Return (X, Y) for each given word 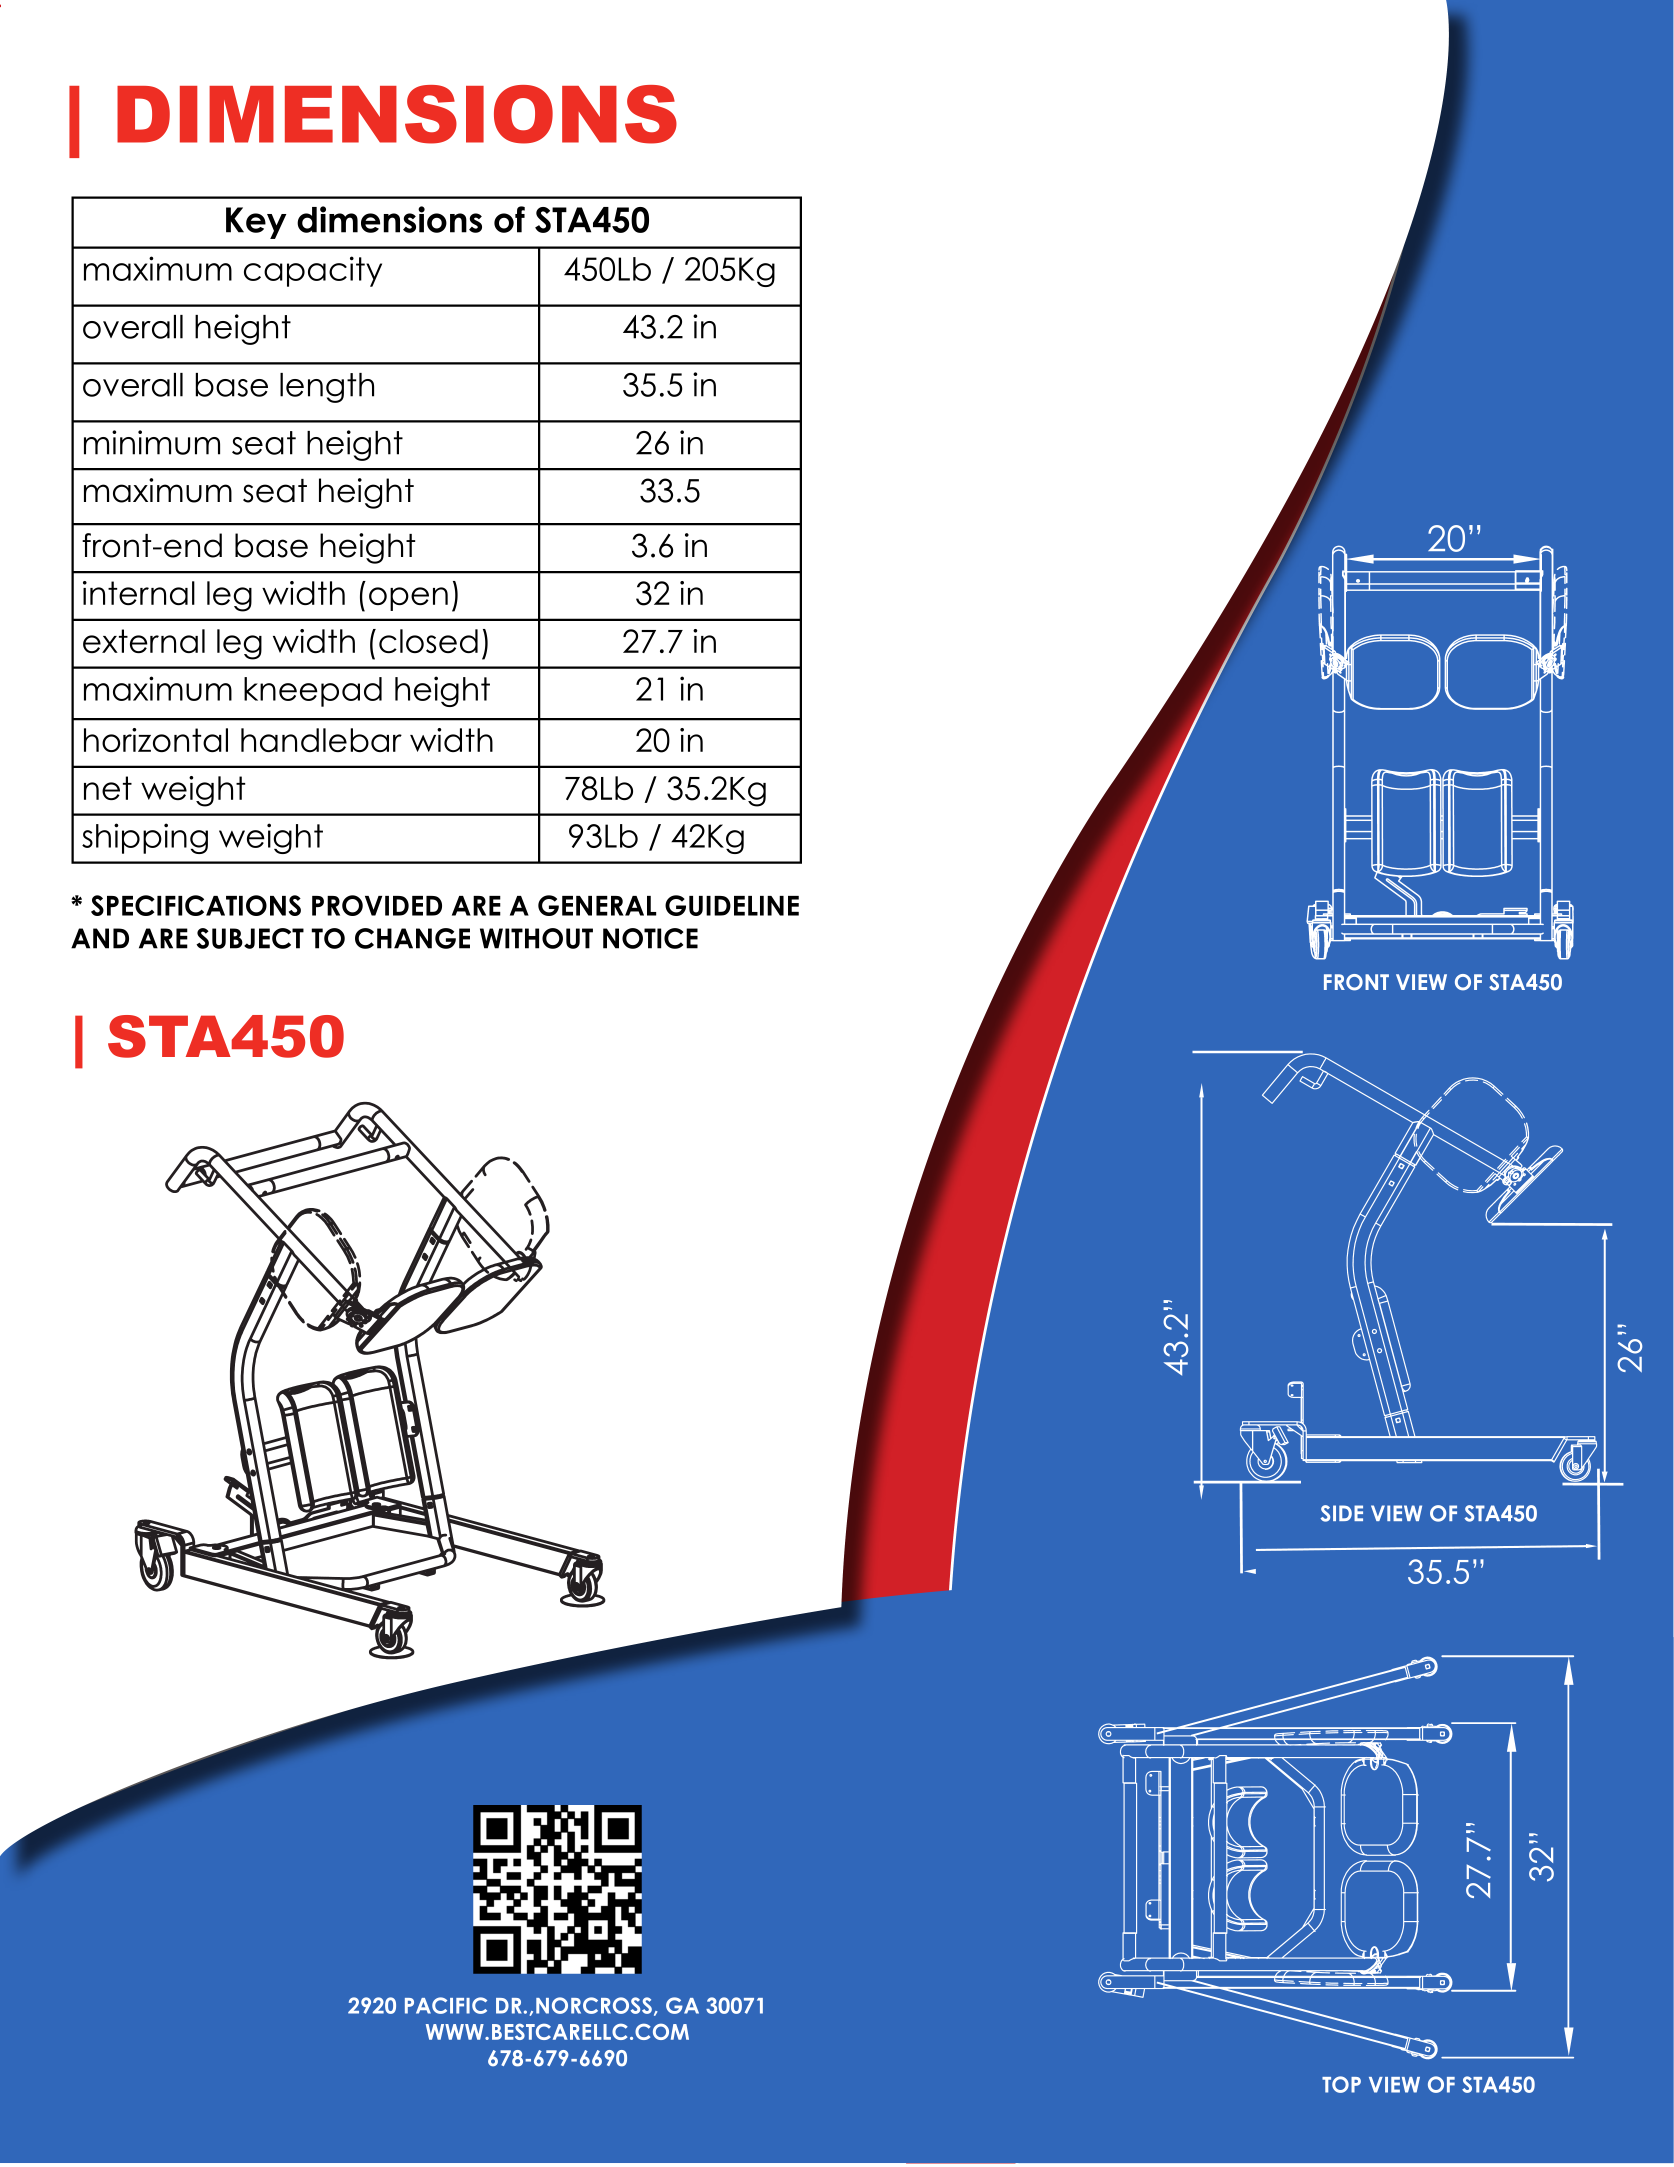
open (408, 599)
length (327, 388)
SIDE (1341, 1513)
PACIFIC (446, 2005)
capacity (313, 271)
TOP (1341, 2084)
